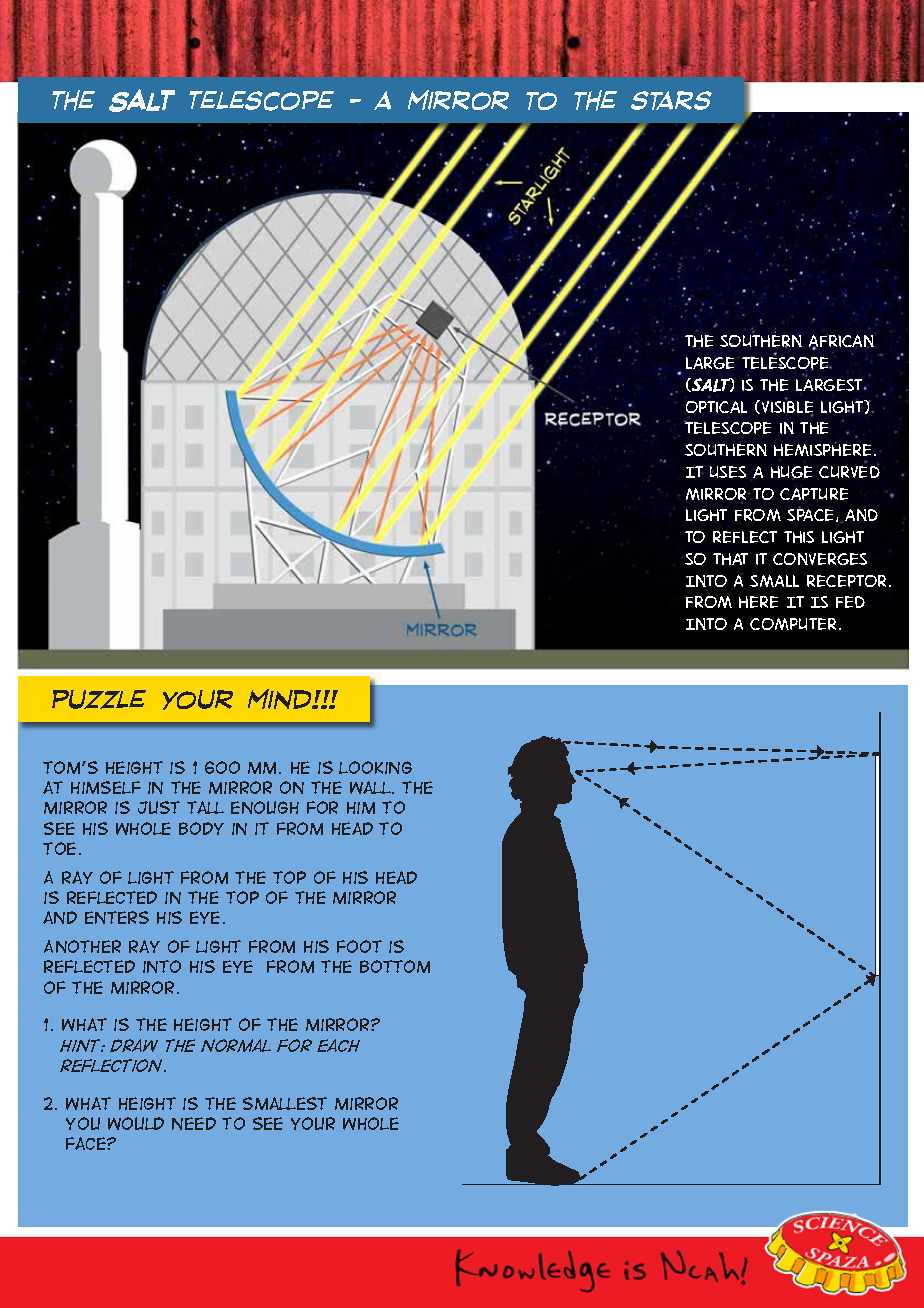 This page has height=1308, width=924. I want to click on himself, so click(106, 787).
